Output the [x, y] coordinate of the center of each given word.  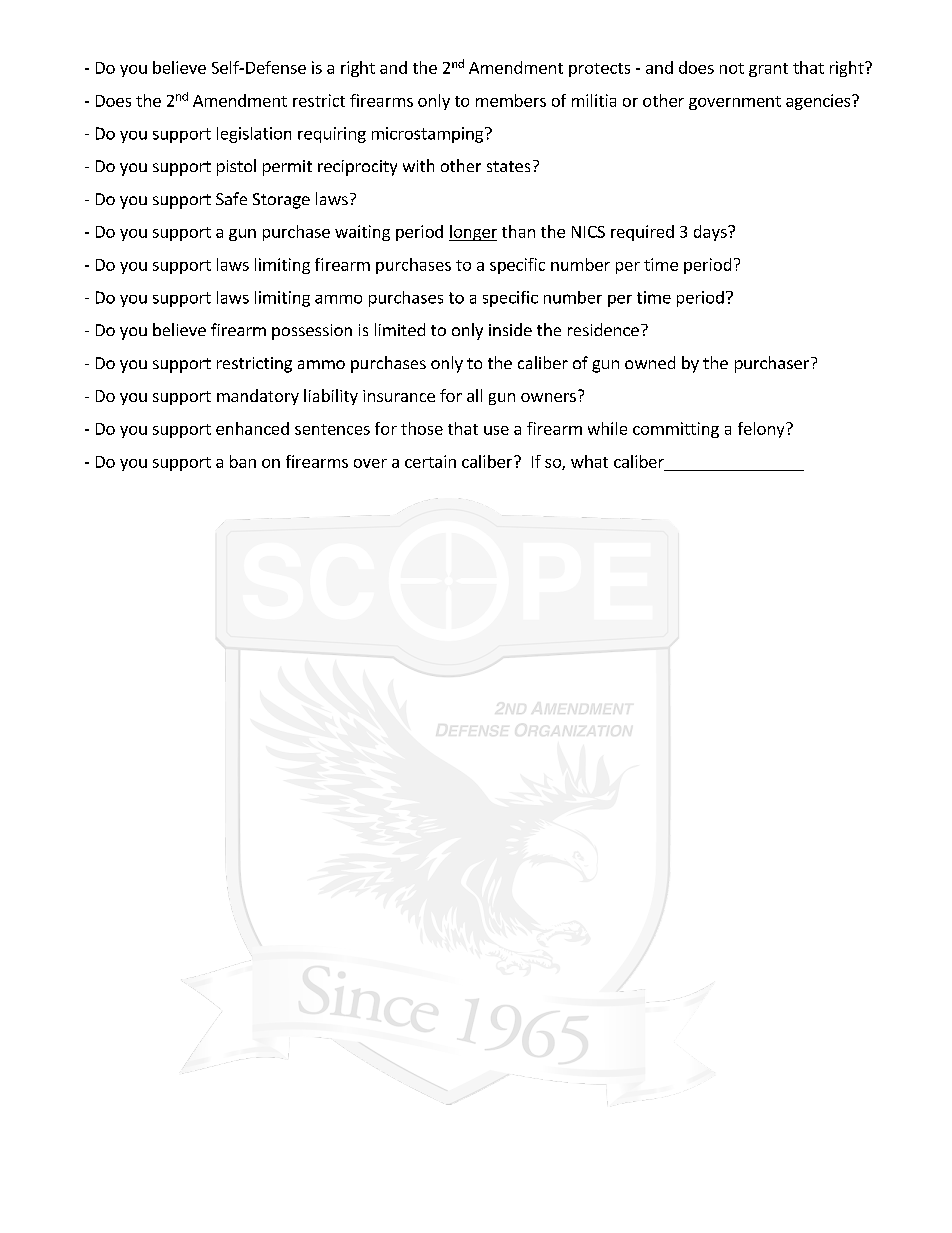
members [511, 100]
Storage [281, 201]
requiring [332, 135]
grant [768, 70]
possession [312, 332]
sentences [332, 429]
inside [510, 329]
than [518, 231]
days [711, 233]
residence [603, 329]
